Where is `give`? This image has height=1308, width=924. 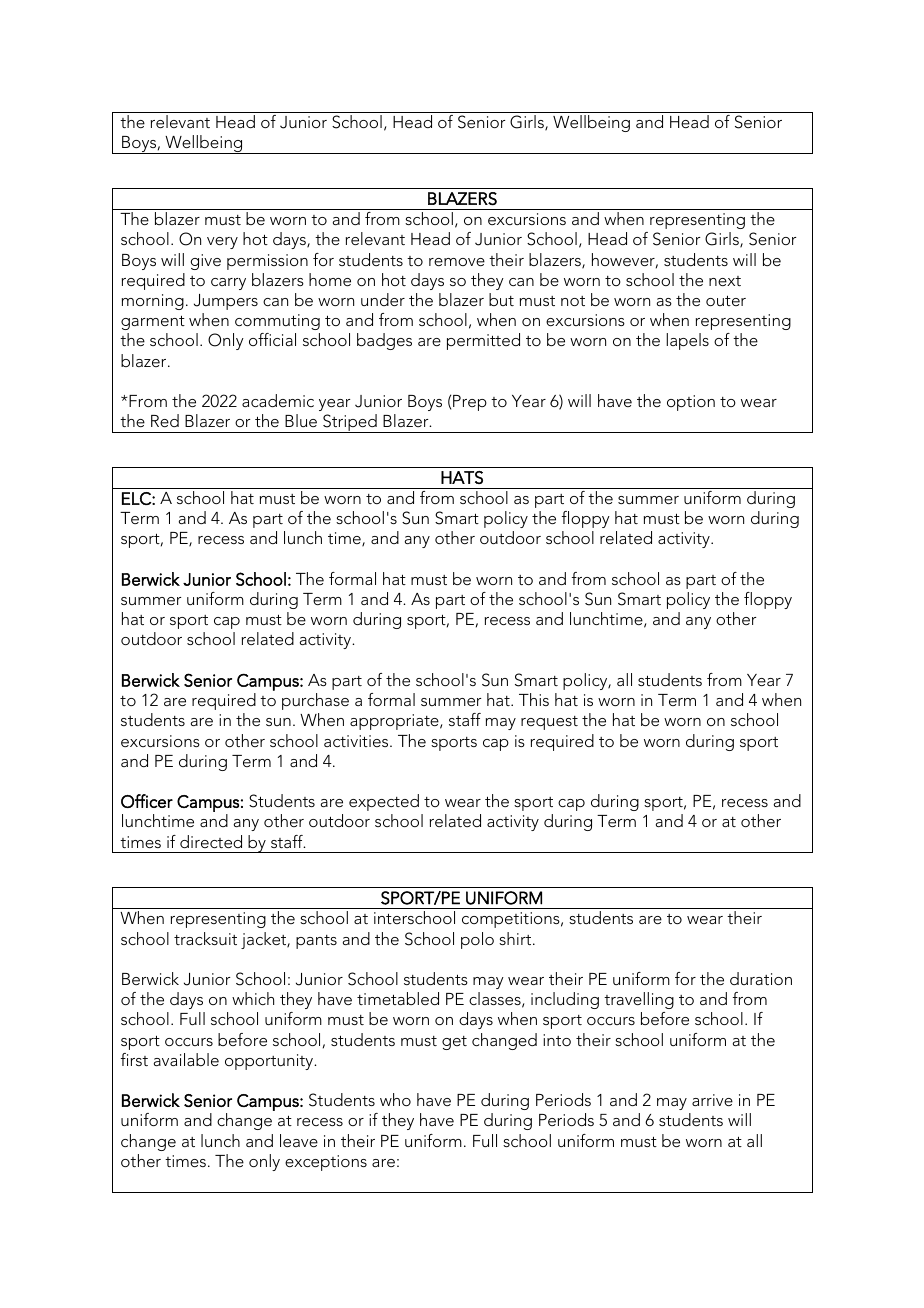
give is located at coordinates (206, 262).
